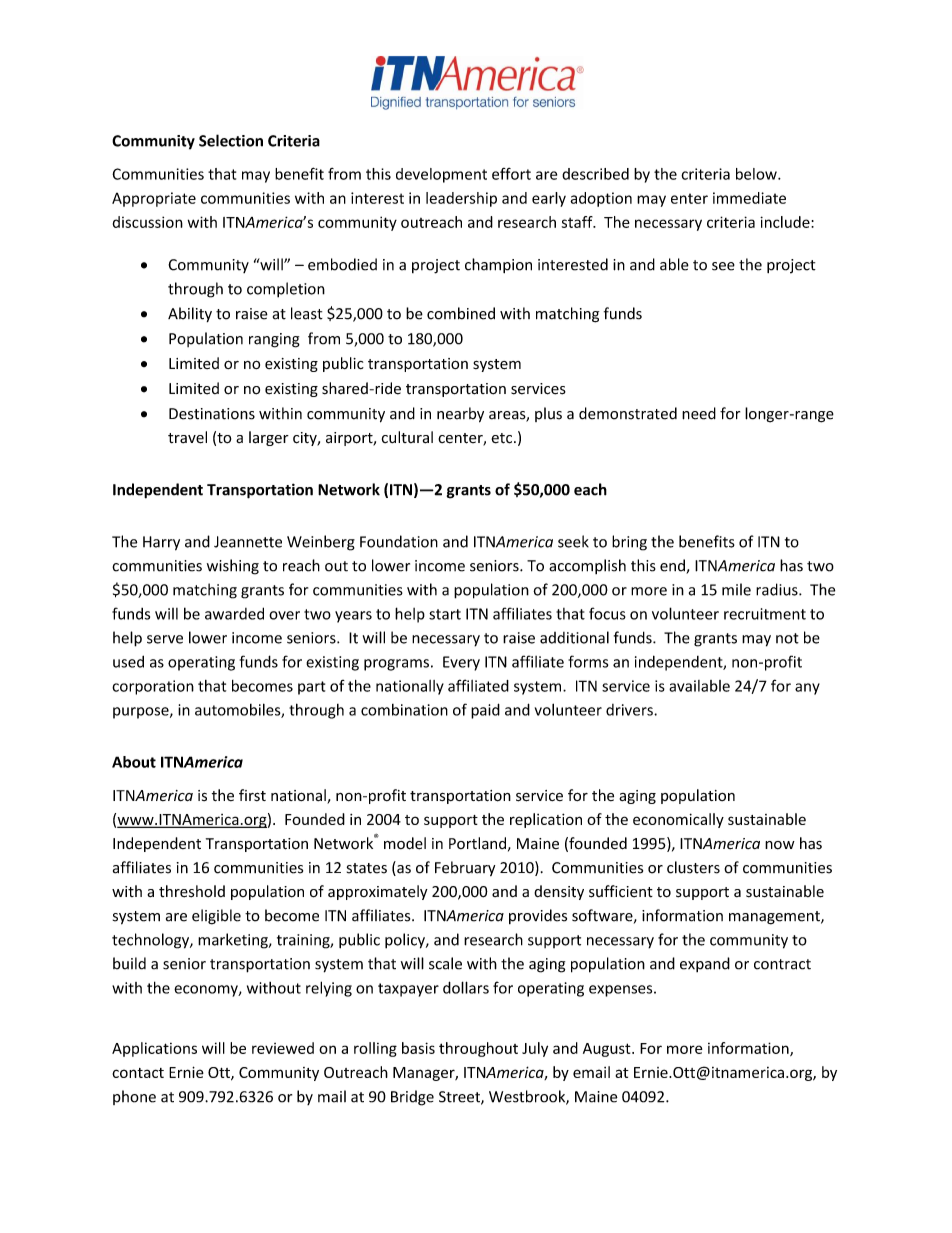  I want to click on nearby, so click(460, 415).
